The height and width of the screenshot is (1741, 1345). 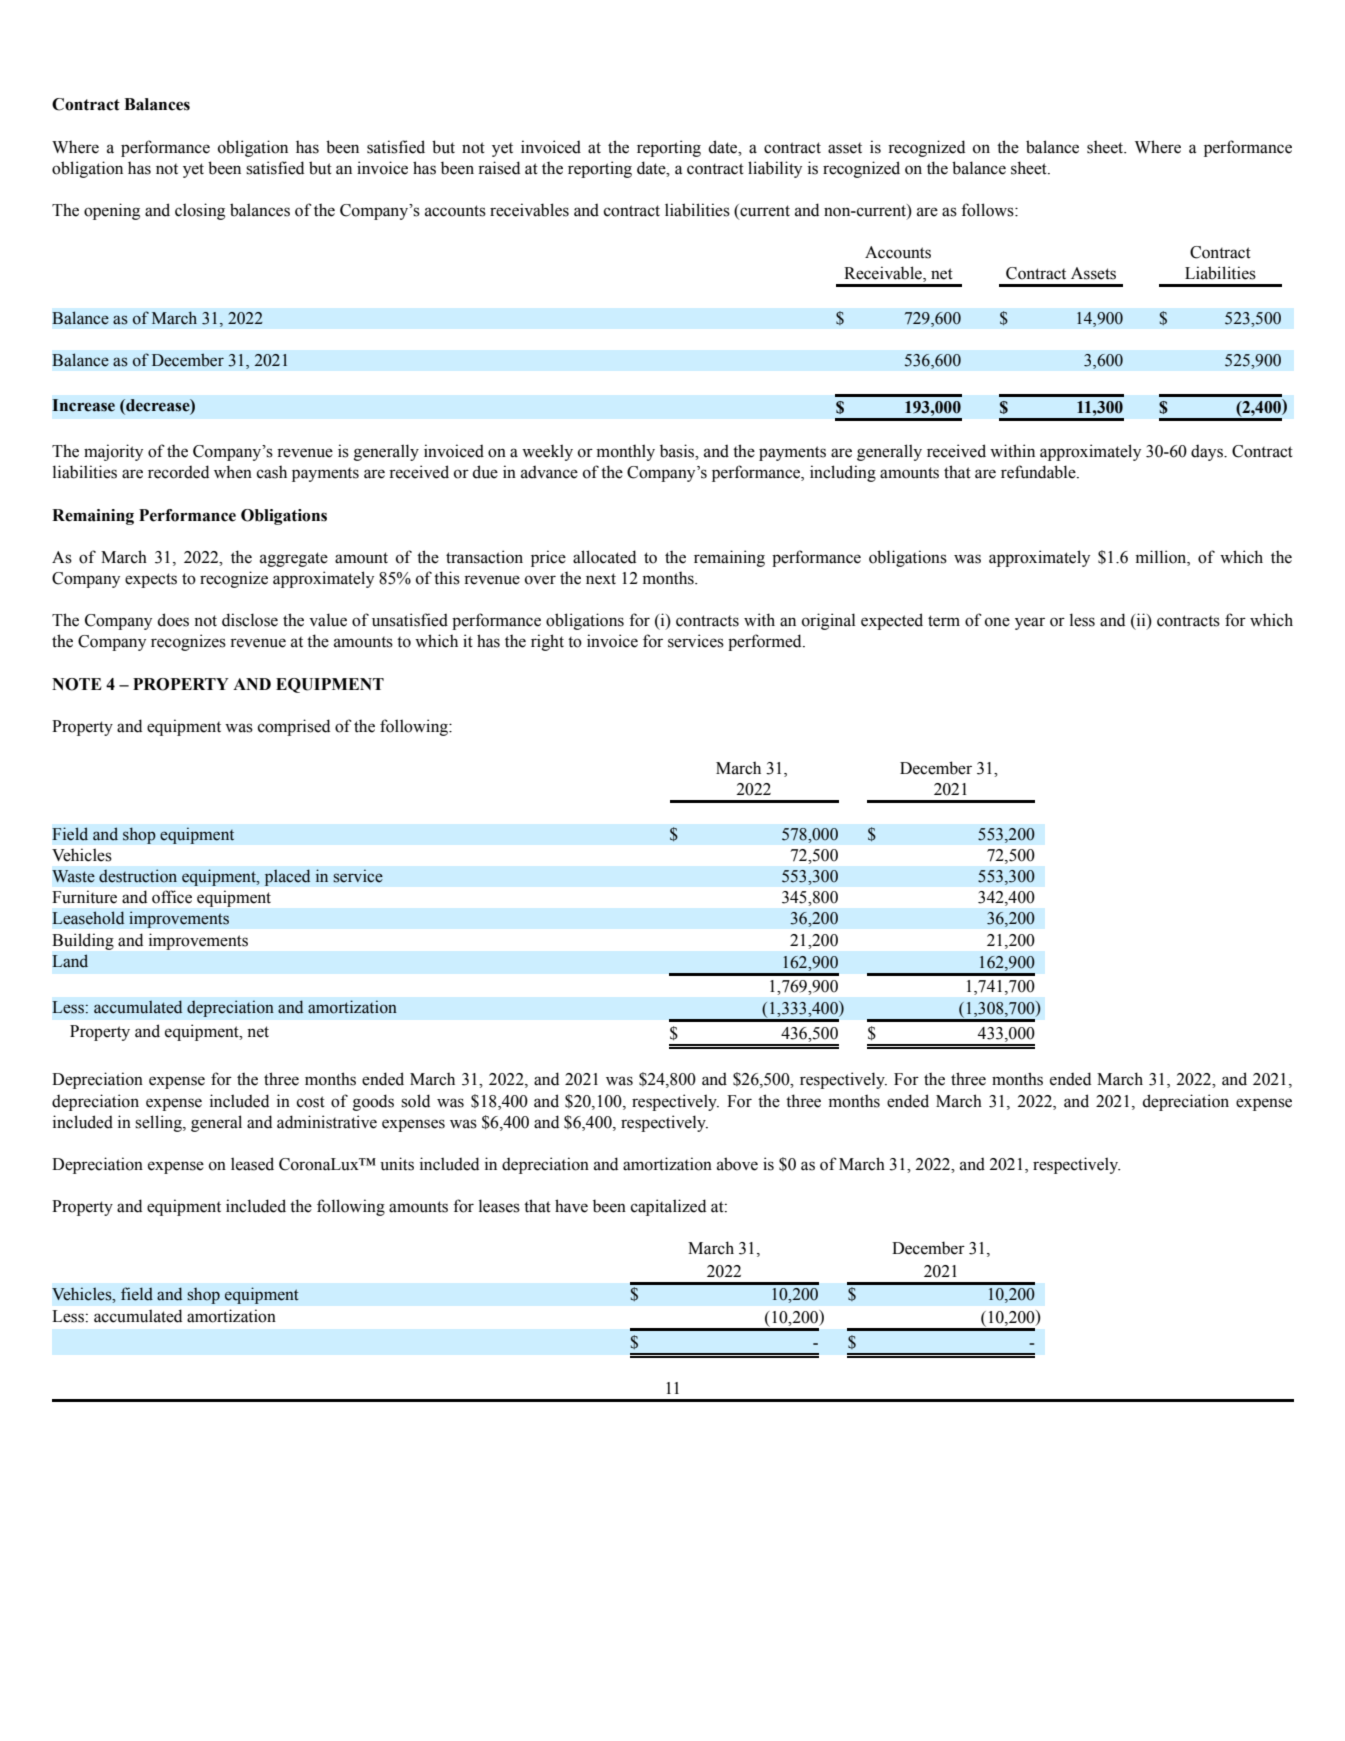 What do you see at coordinates (1030, 623) in the screenshot?
I see `year` at bounding box center [1030, 623].
